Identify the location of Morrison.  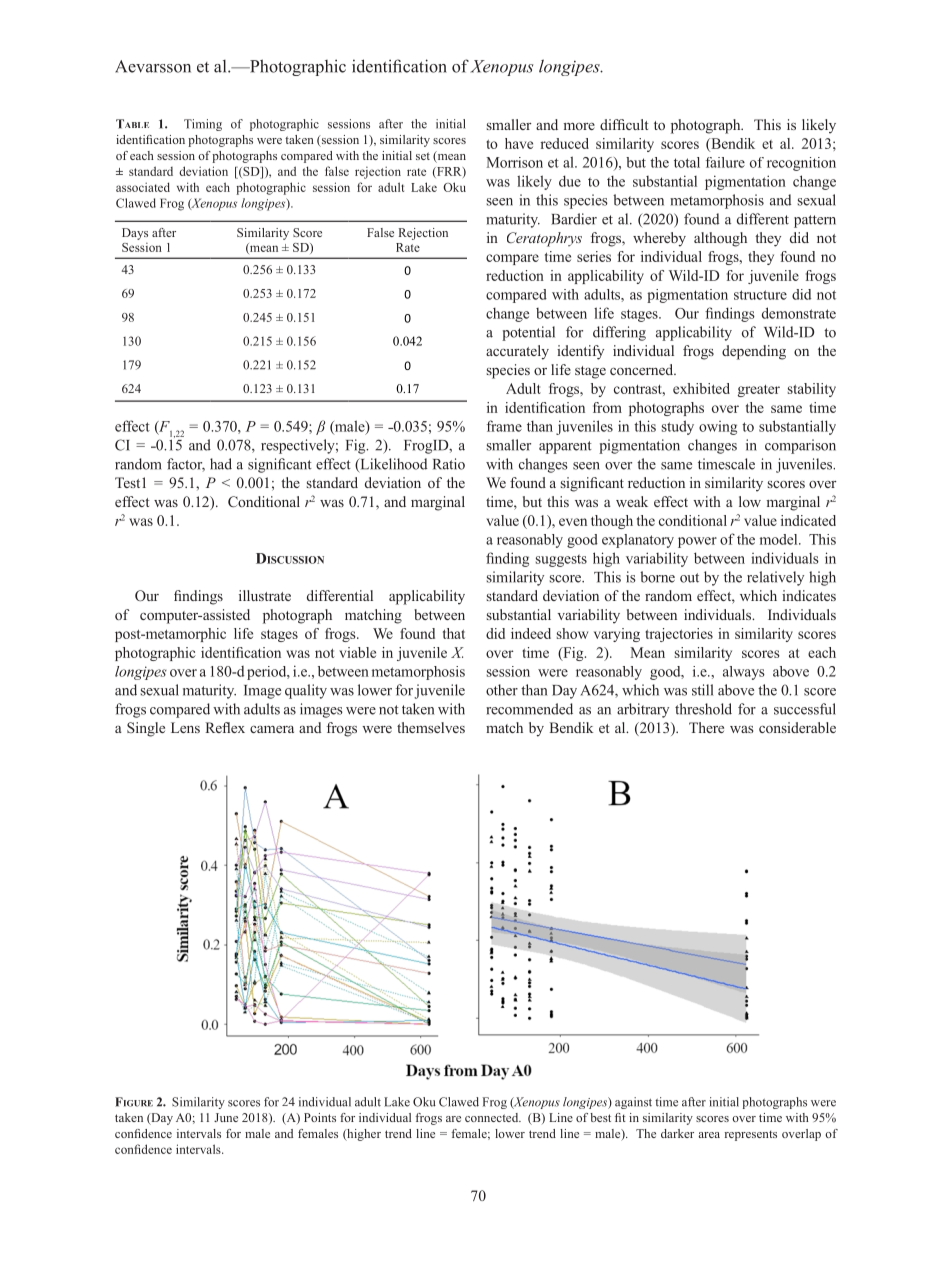
(514, 162).
